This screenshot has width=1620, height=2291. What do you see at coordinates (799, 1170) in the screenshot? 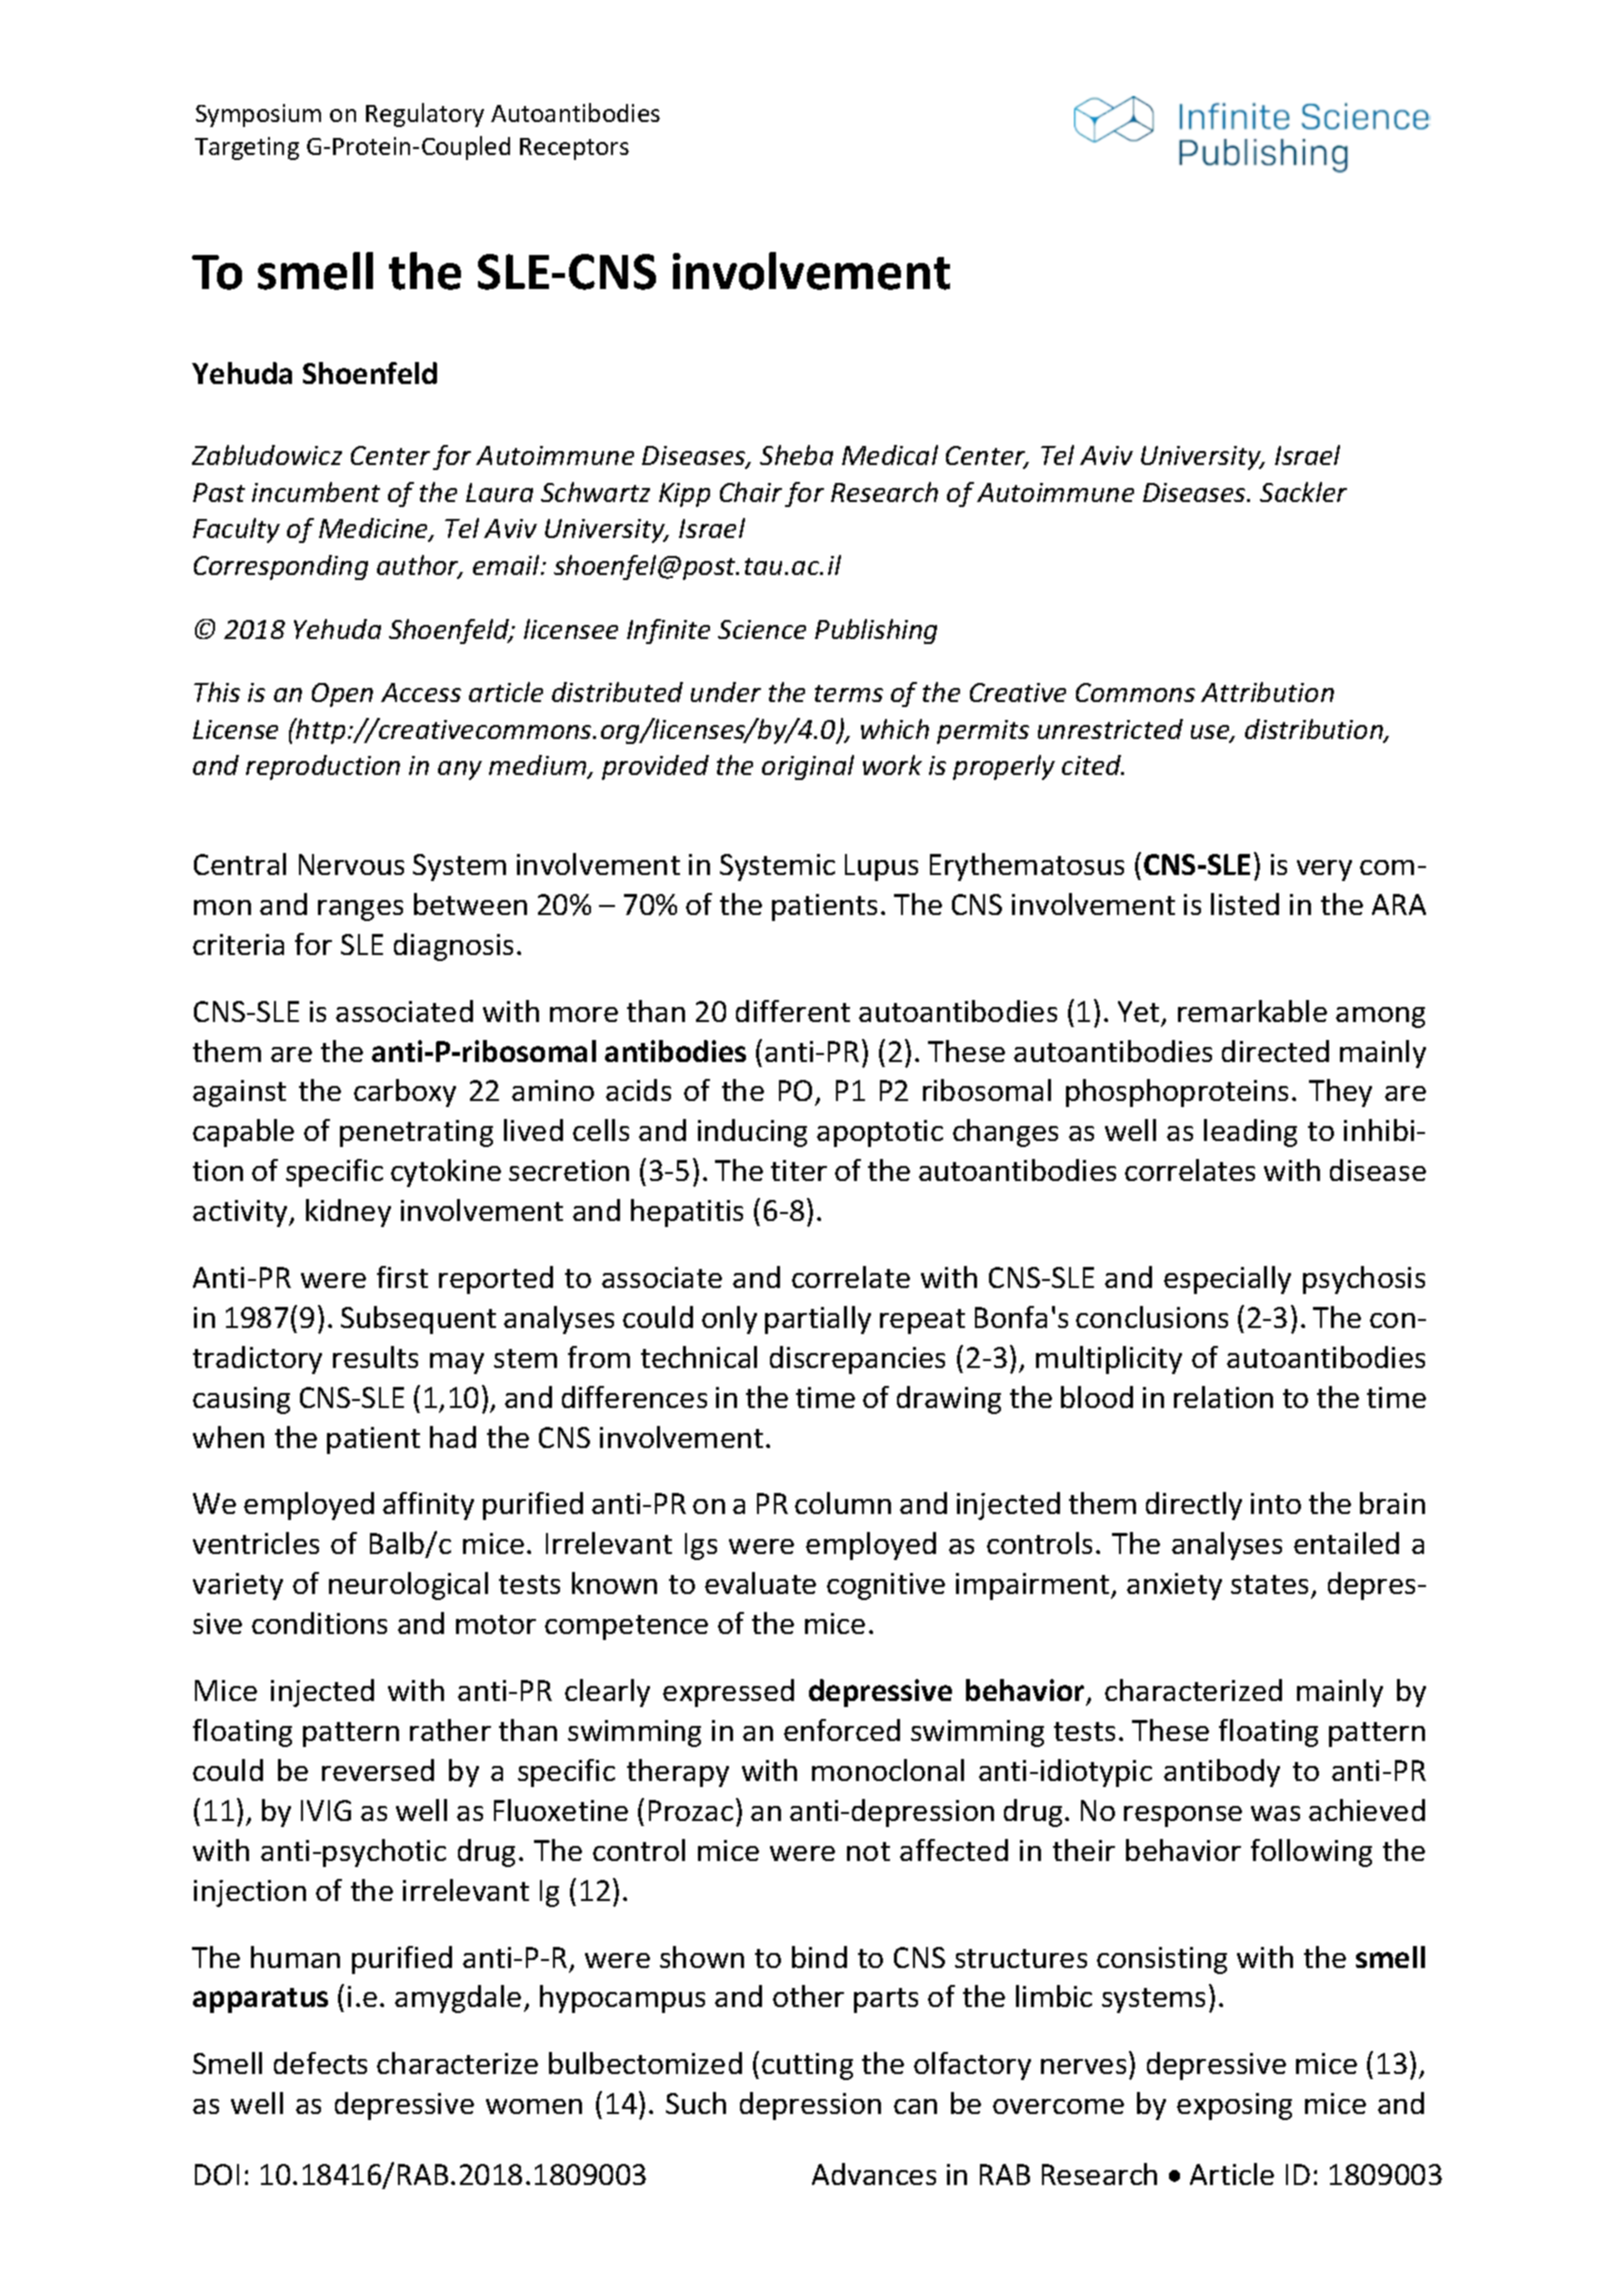
I see `titer` at bounding box center [799, 1170].
